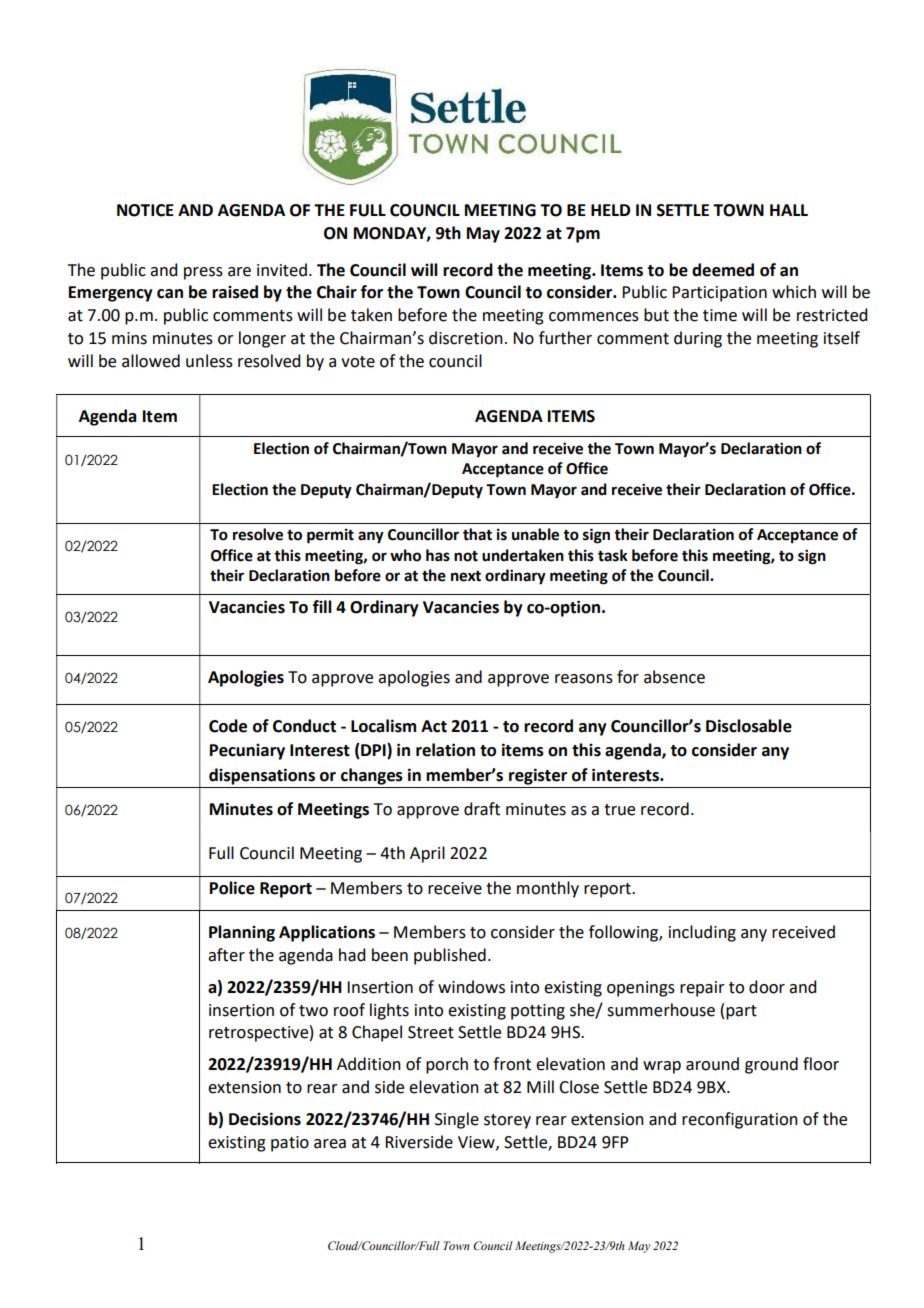 Image resolution: width=924 pixels, height=1308 pixels. I want to click on Code, so click(228, 726).
